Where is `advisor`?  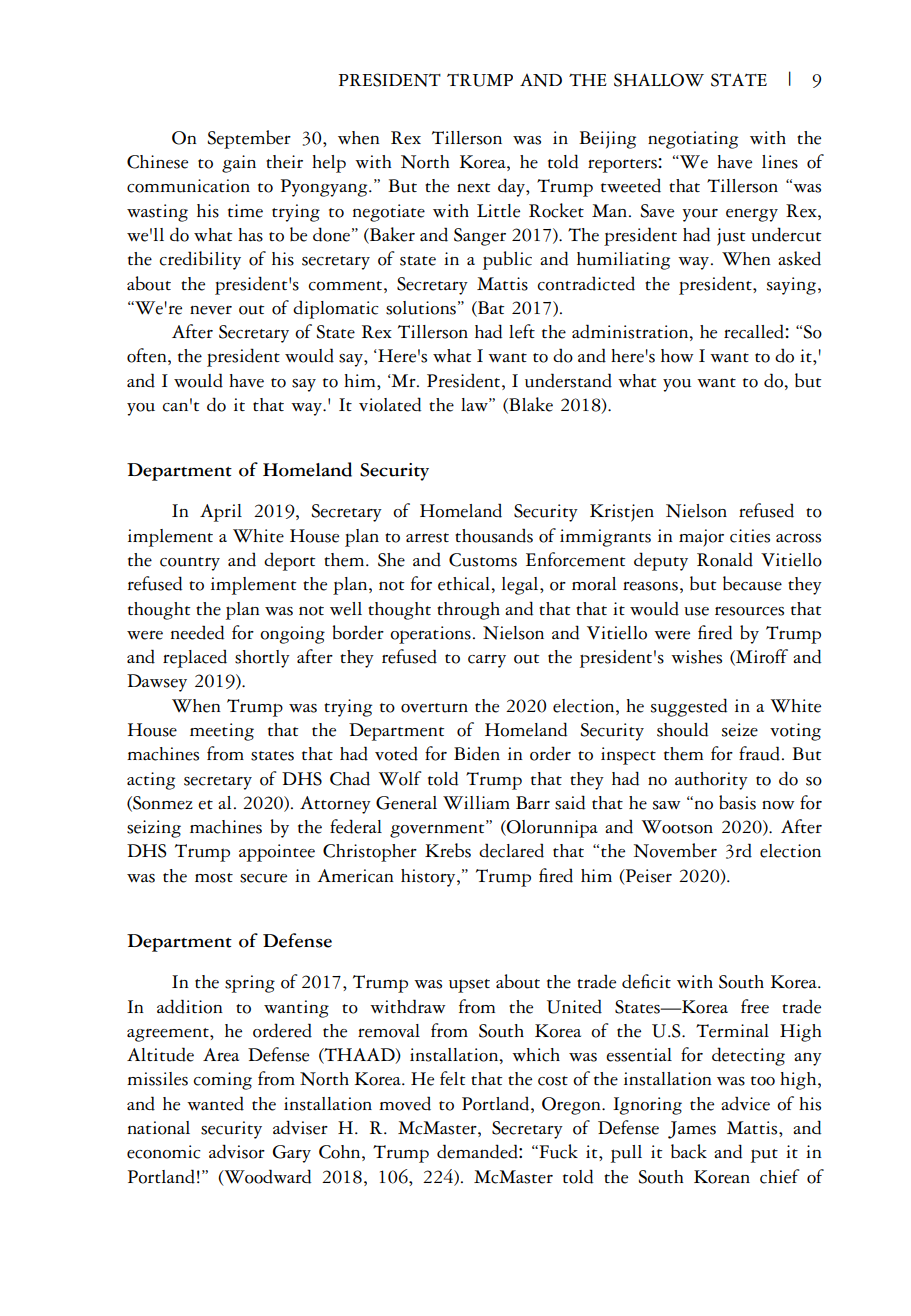
advisor is located at coordinates (237, 1151).
